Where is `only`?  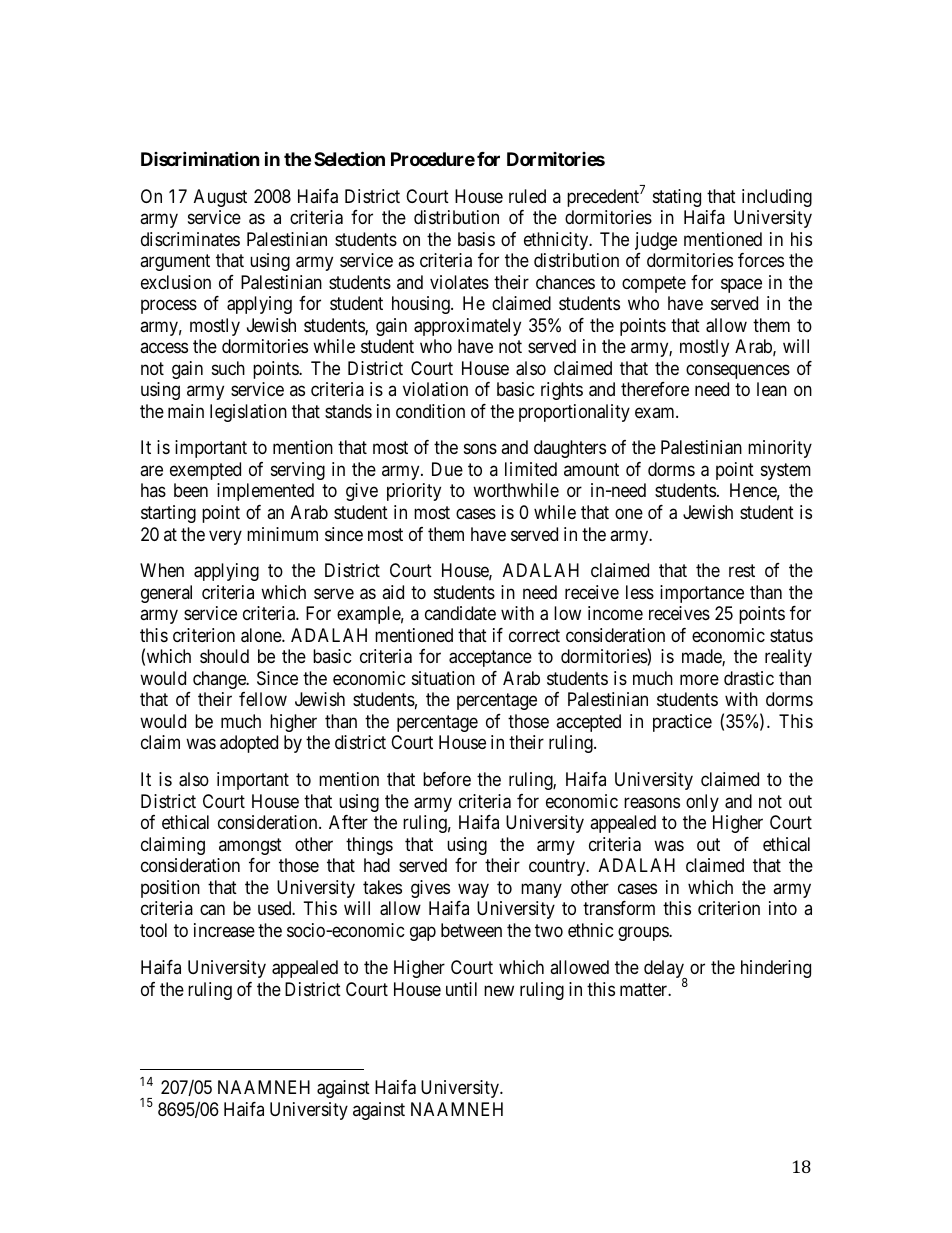
only is located at coordinates (702, 803).
